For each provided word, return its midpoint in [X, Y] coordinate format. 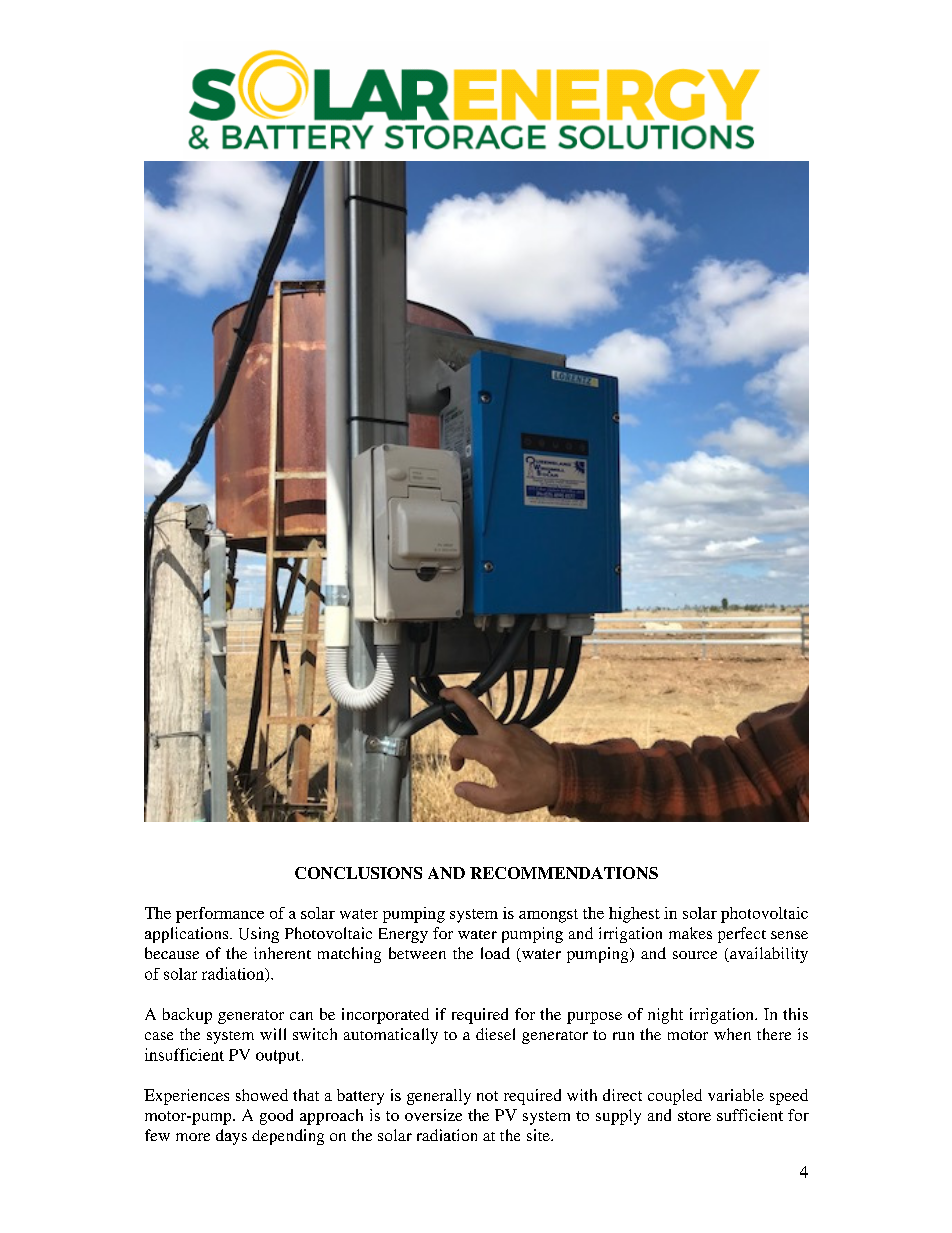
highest [634, 915]
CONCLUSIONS [358, 873]
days [231, 1137]
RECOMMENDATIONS [564, 873]
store [694, 1116]
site [539, 1135]
